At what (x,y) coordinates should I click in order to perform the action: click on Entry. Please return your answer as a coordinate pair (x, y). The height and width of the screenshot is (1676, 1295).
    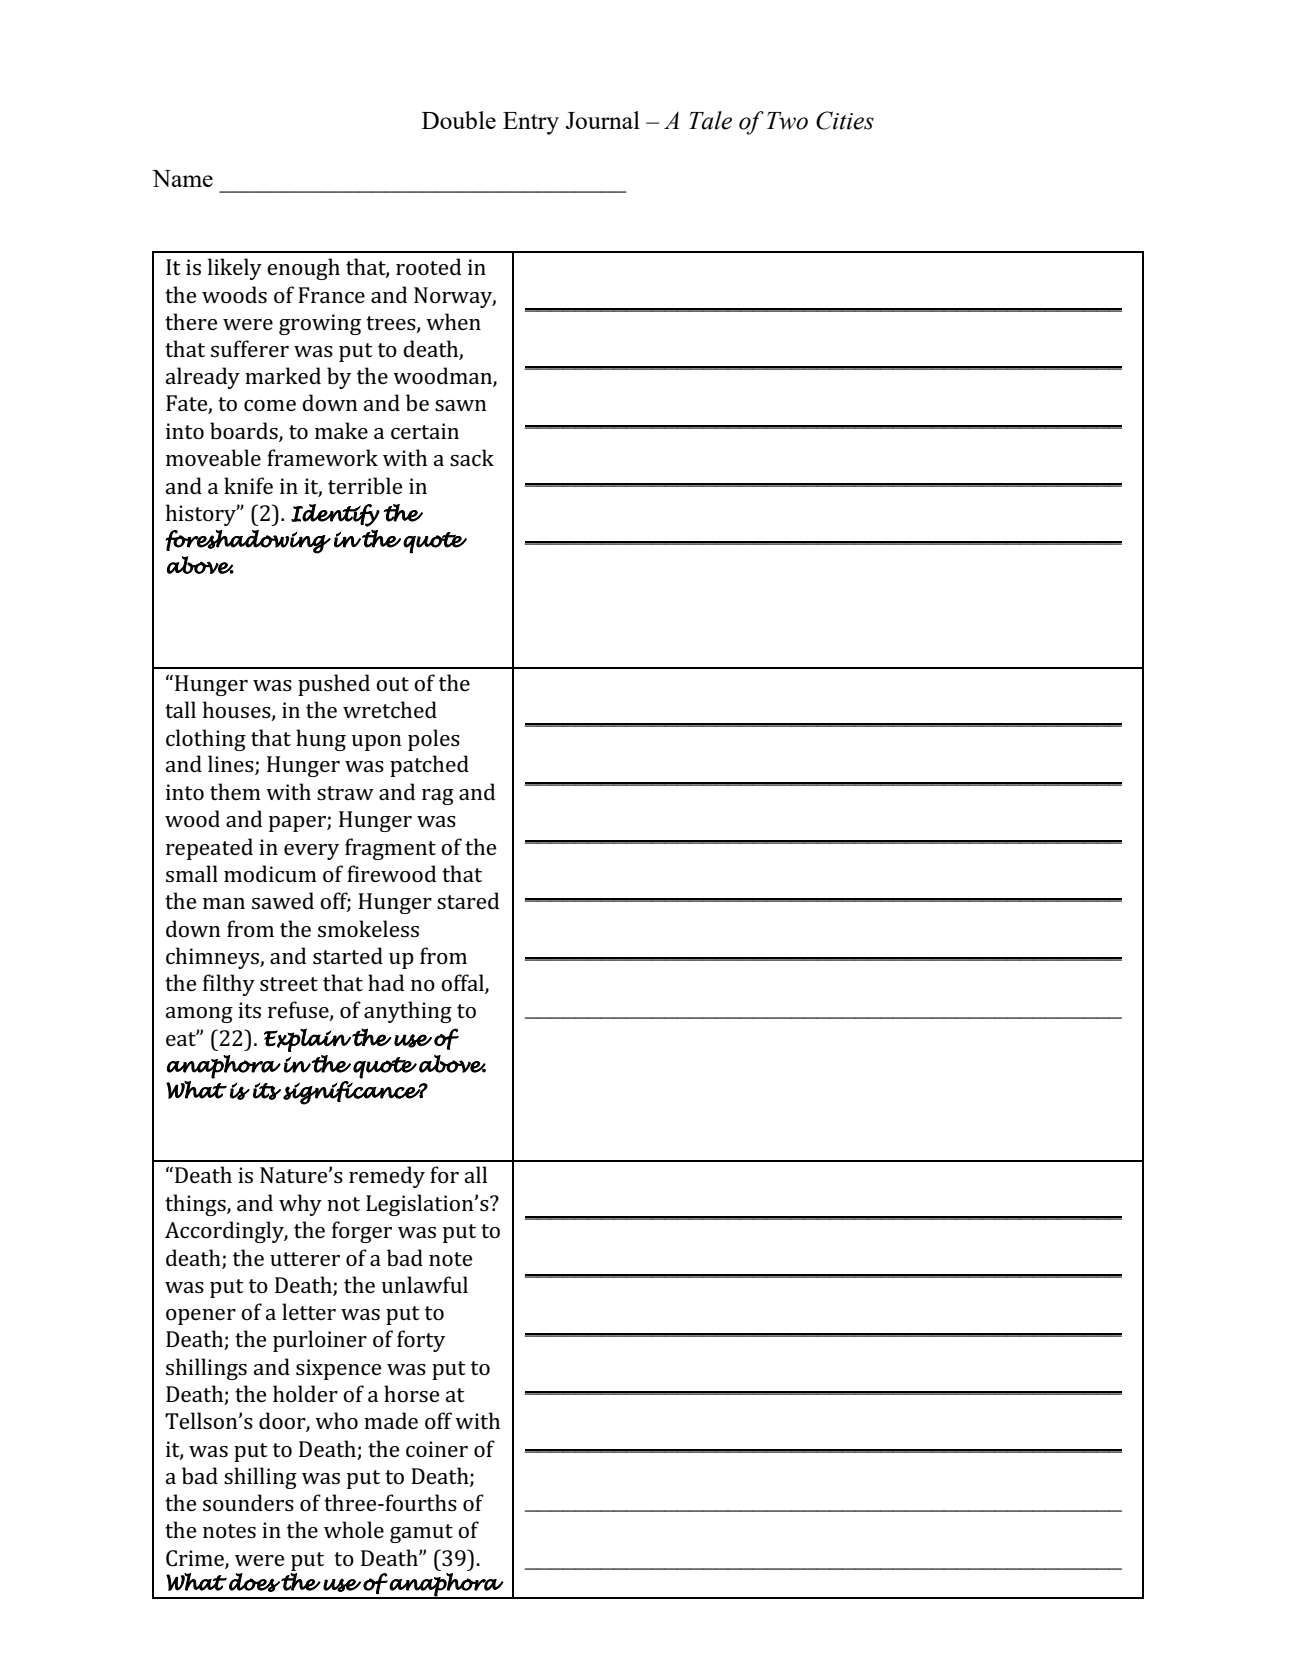
    Looking at the image, I should click on (531, 123).
